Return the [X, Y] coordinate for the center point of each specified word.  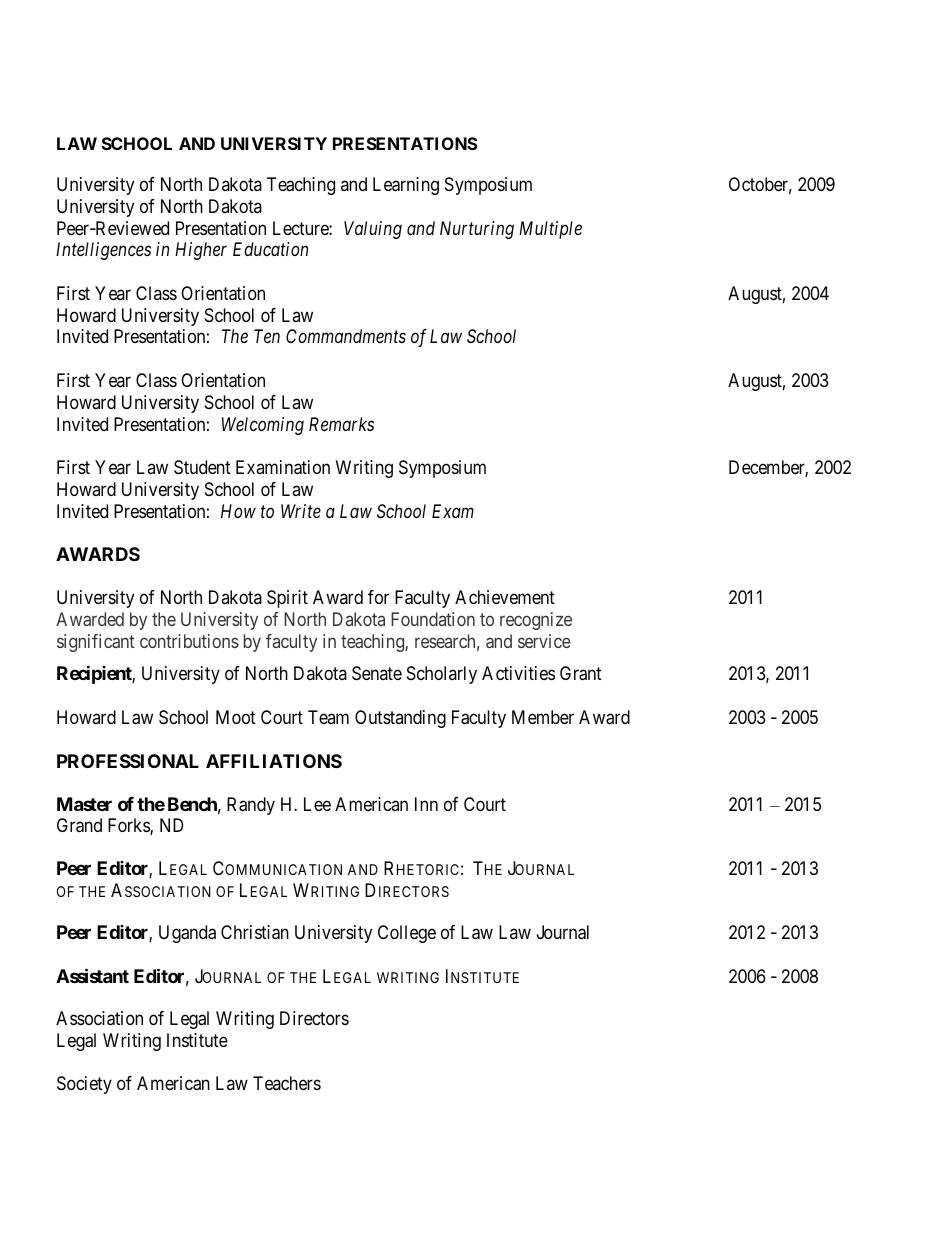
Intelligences [103, 251]
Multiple [550, 230]
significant [95, 643]
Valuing [373, 230]
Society [84, 1085]
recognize [536, 621]
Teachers [287, 1083]
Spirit [287, 599]
